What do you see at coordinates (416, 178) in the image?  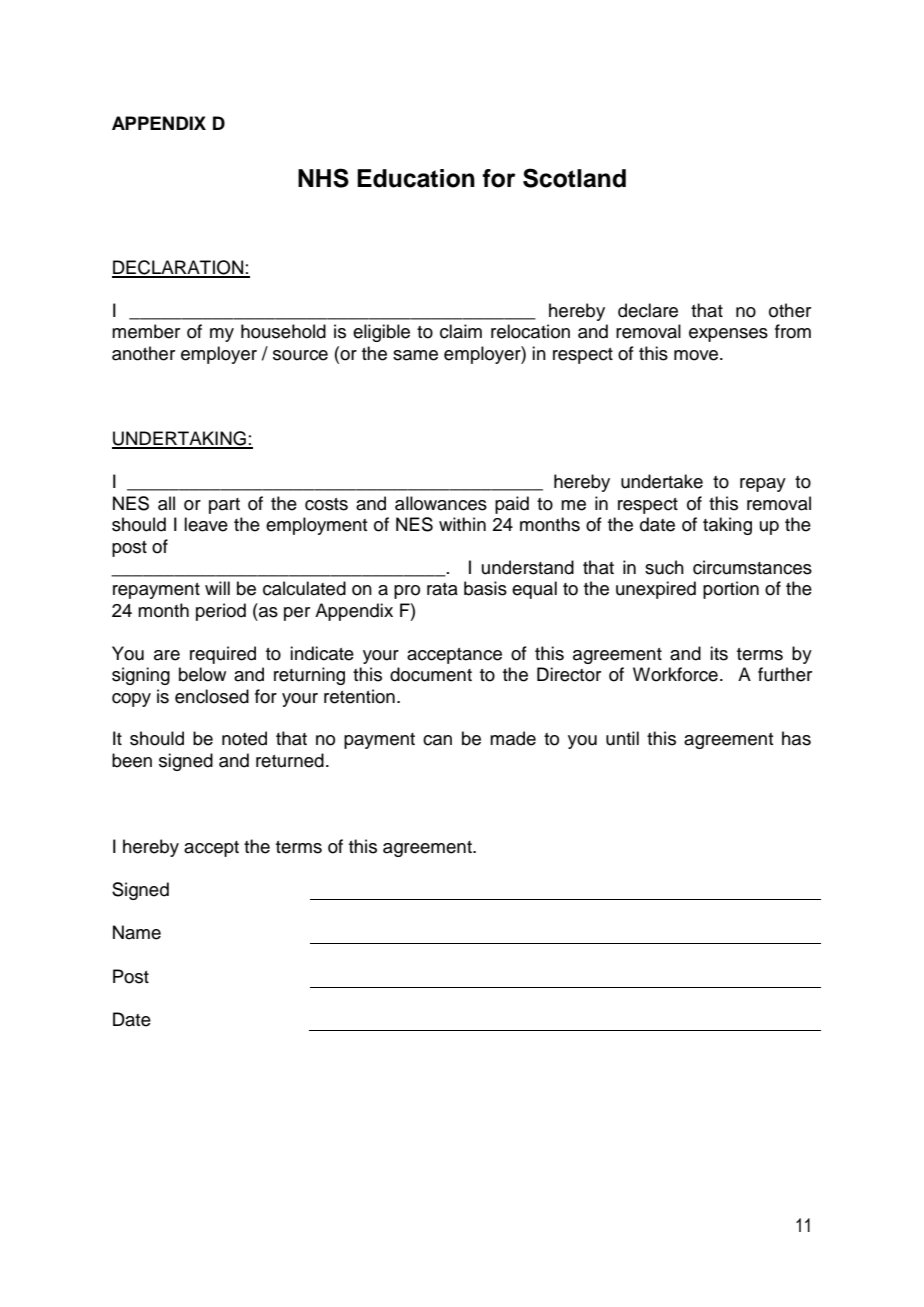 I see `Education` at bounding box center [416, 178].
